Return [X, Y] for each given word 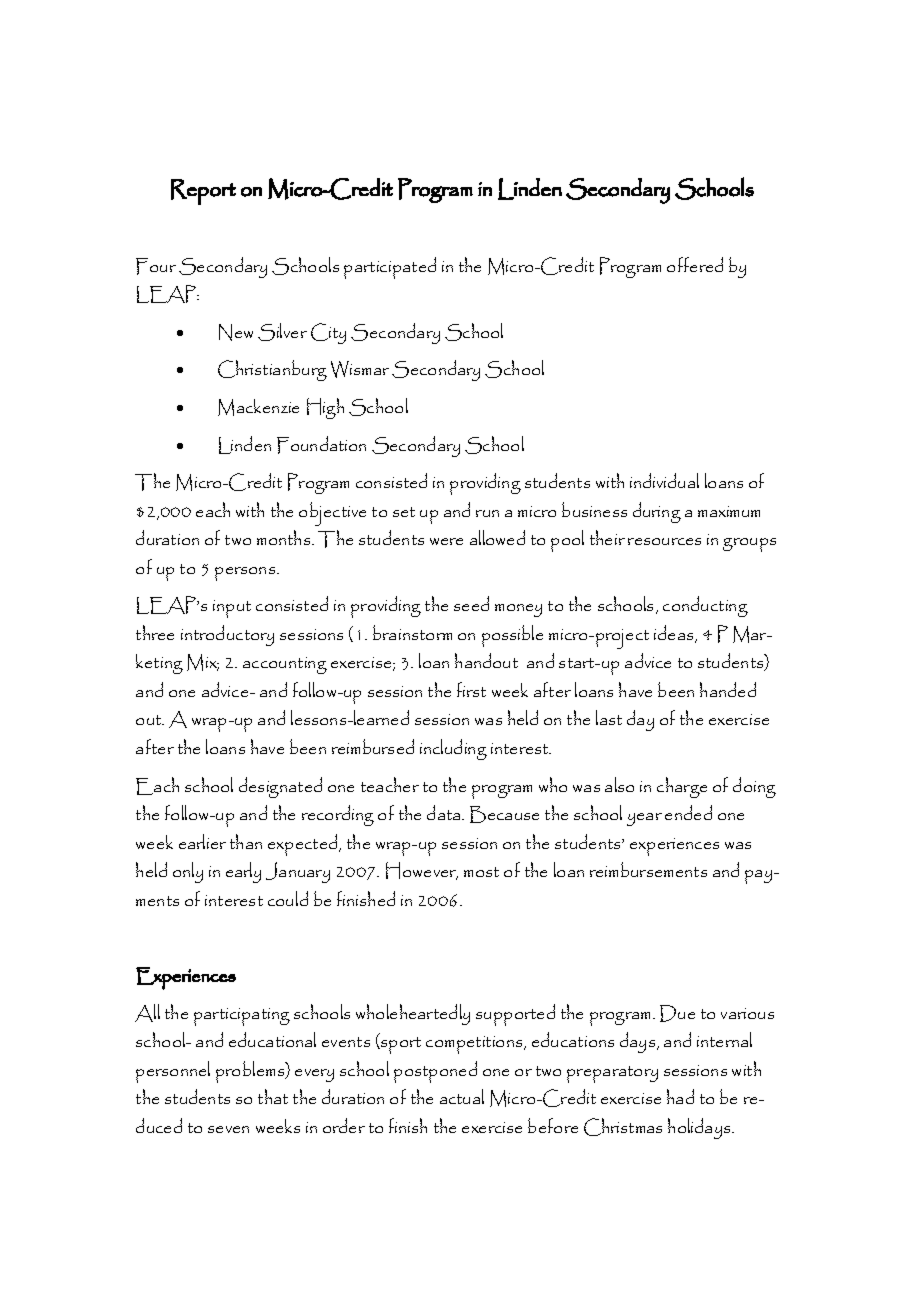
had [680, 1096]
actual [462, 1096]
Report [203, 192]
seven [228, 1129]
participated [390, 268]
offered [695, 264]
